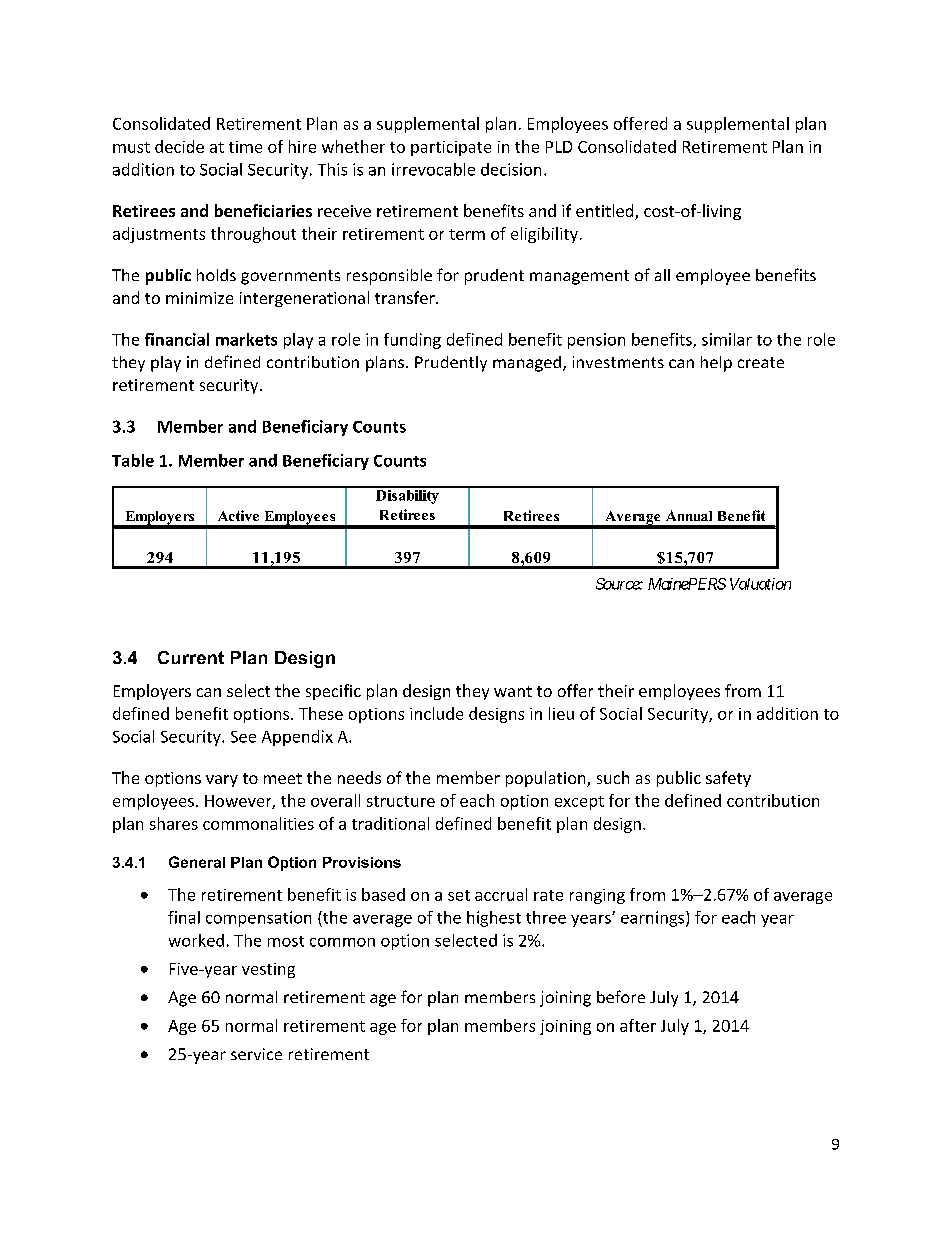 This document has height=1233, width=952. Describe the element at coordinates (433, 169) in the document. I see `irrevocable` at that location.
